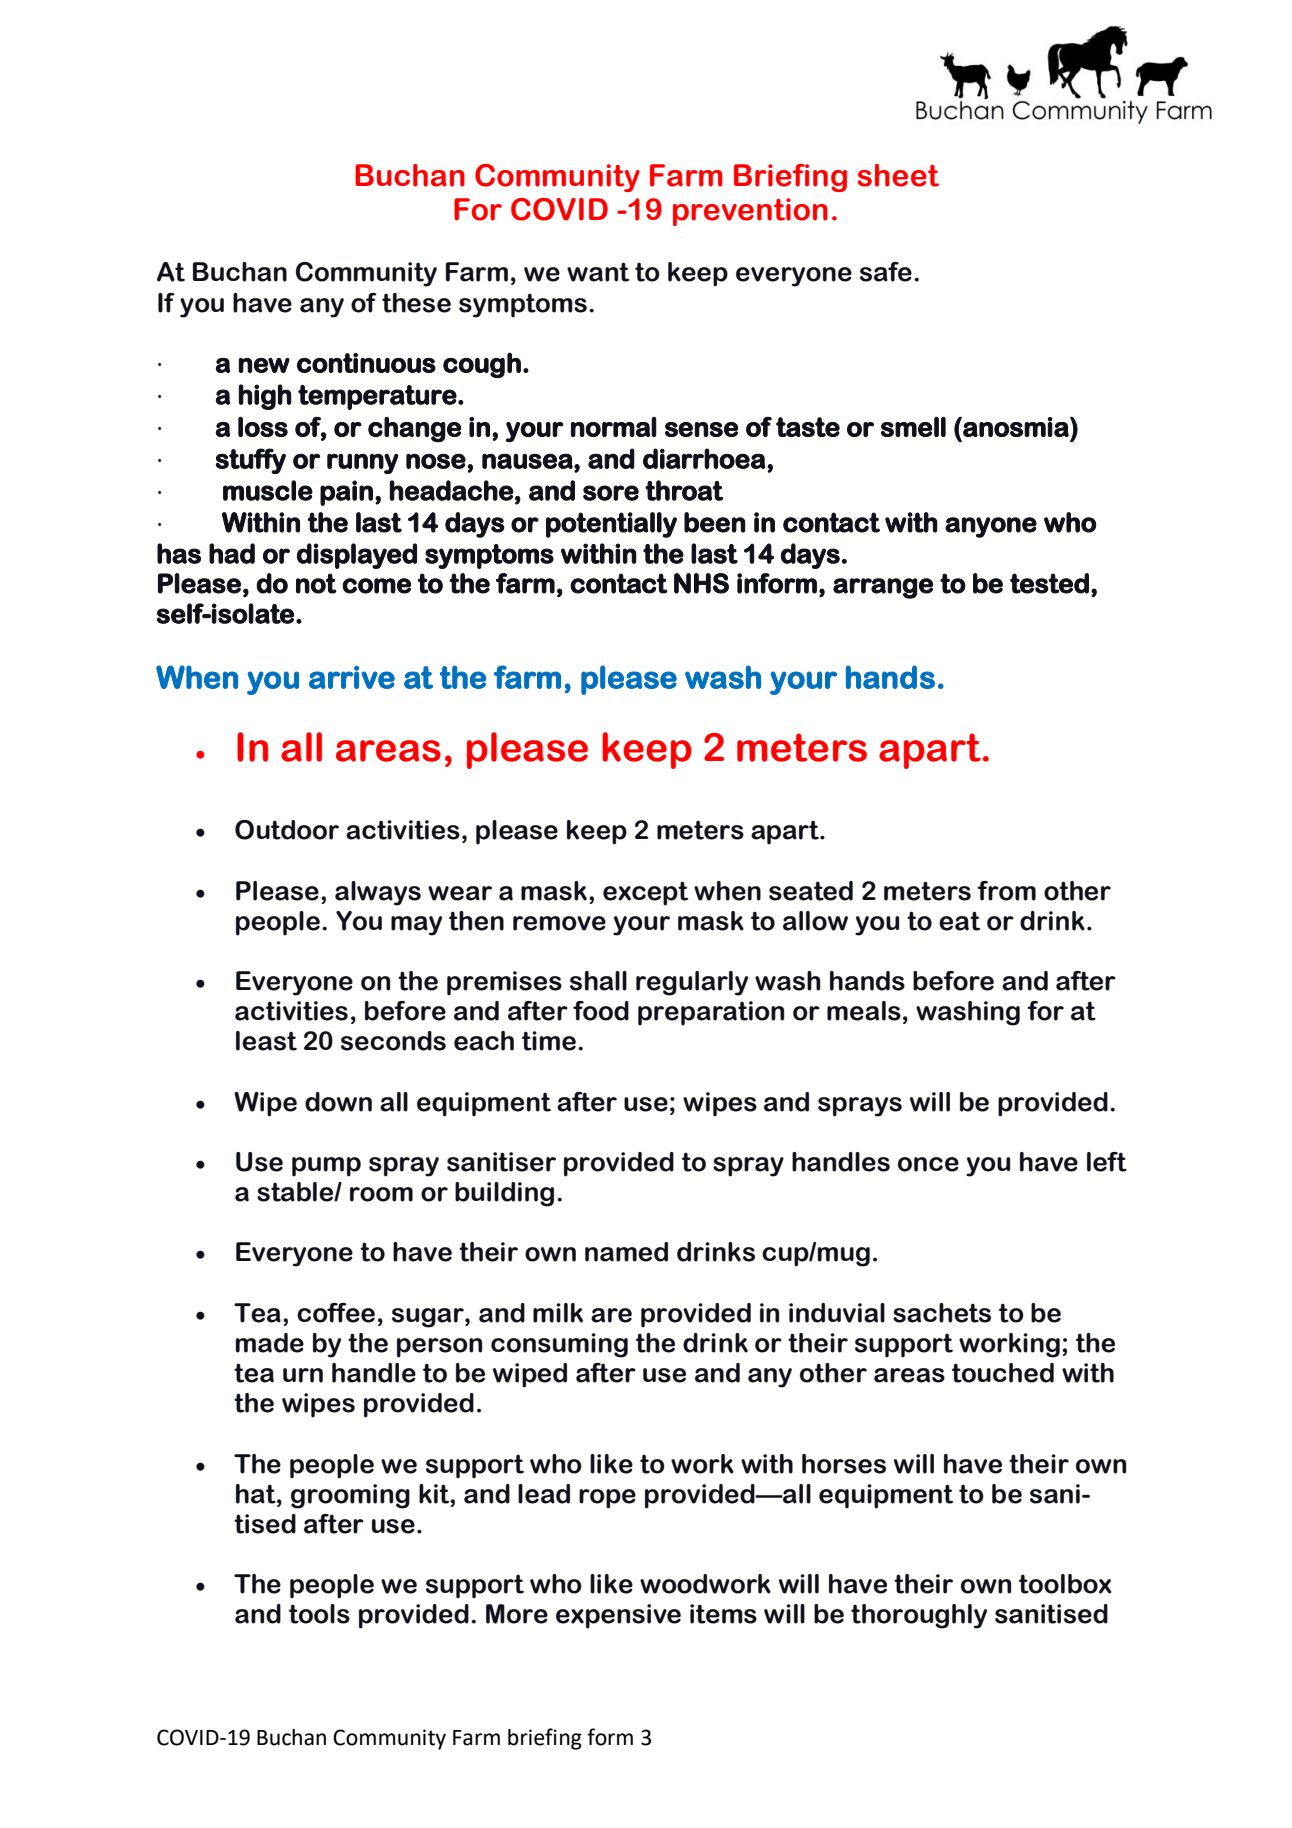 The height and width of the document is (1828, 1292). What do you see at coordinates (319, 1614) in the document?
I see `tools` at bounding box center [319, 1614].
